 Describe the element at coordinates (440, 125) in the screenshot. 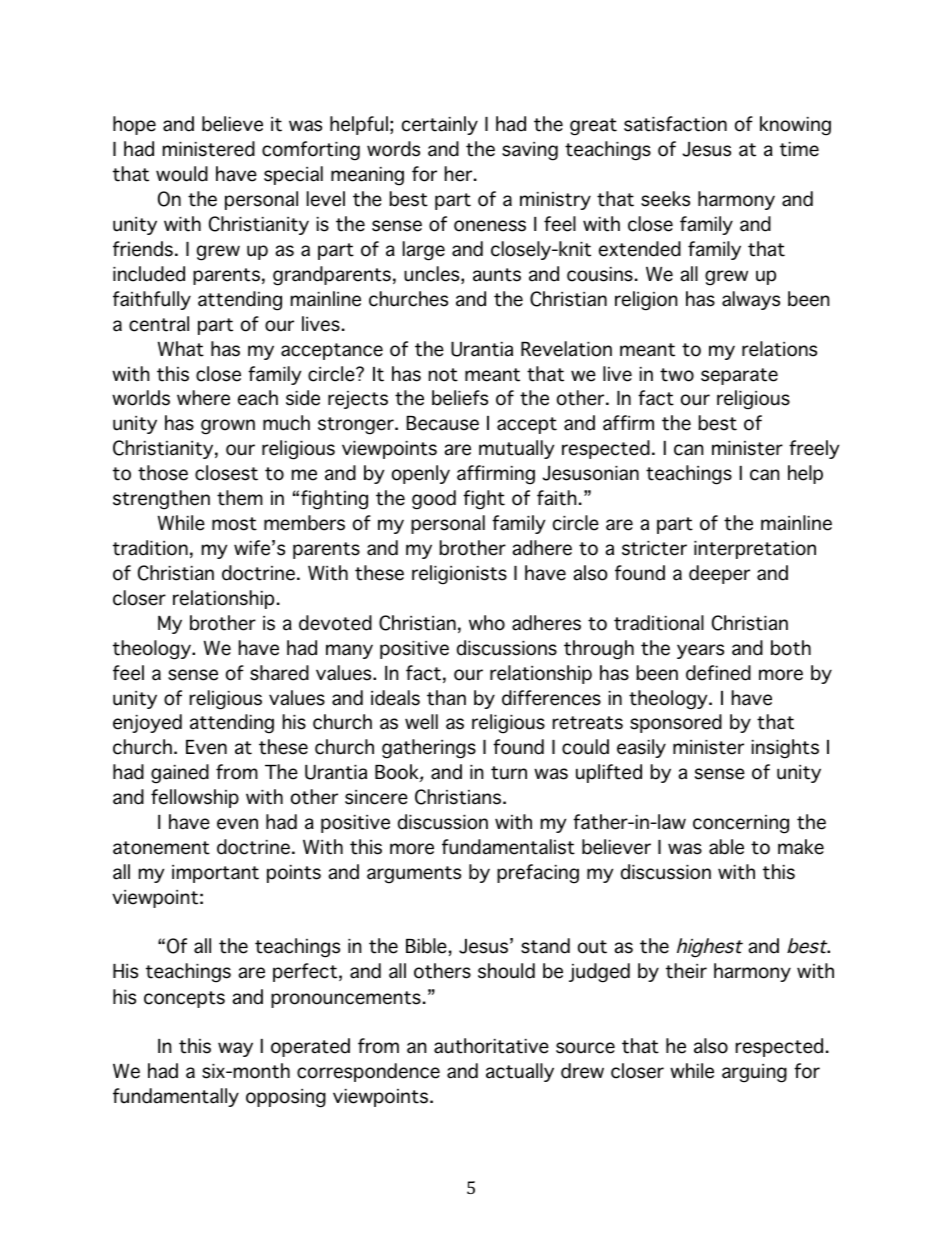

I see `certainly` at that location.
